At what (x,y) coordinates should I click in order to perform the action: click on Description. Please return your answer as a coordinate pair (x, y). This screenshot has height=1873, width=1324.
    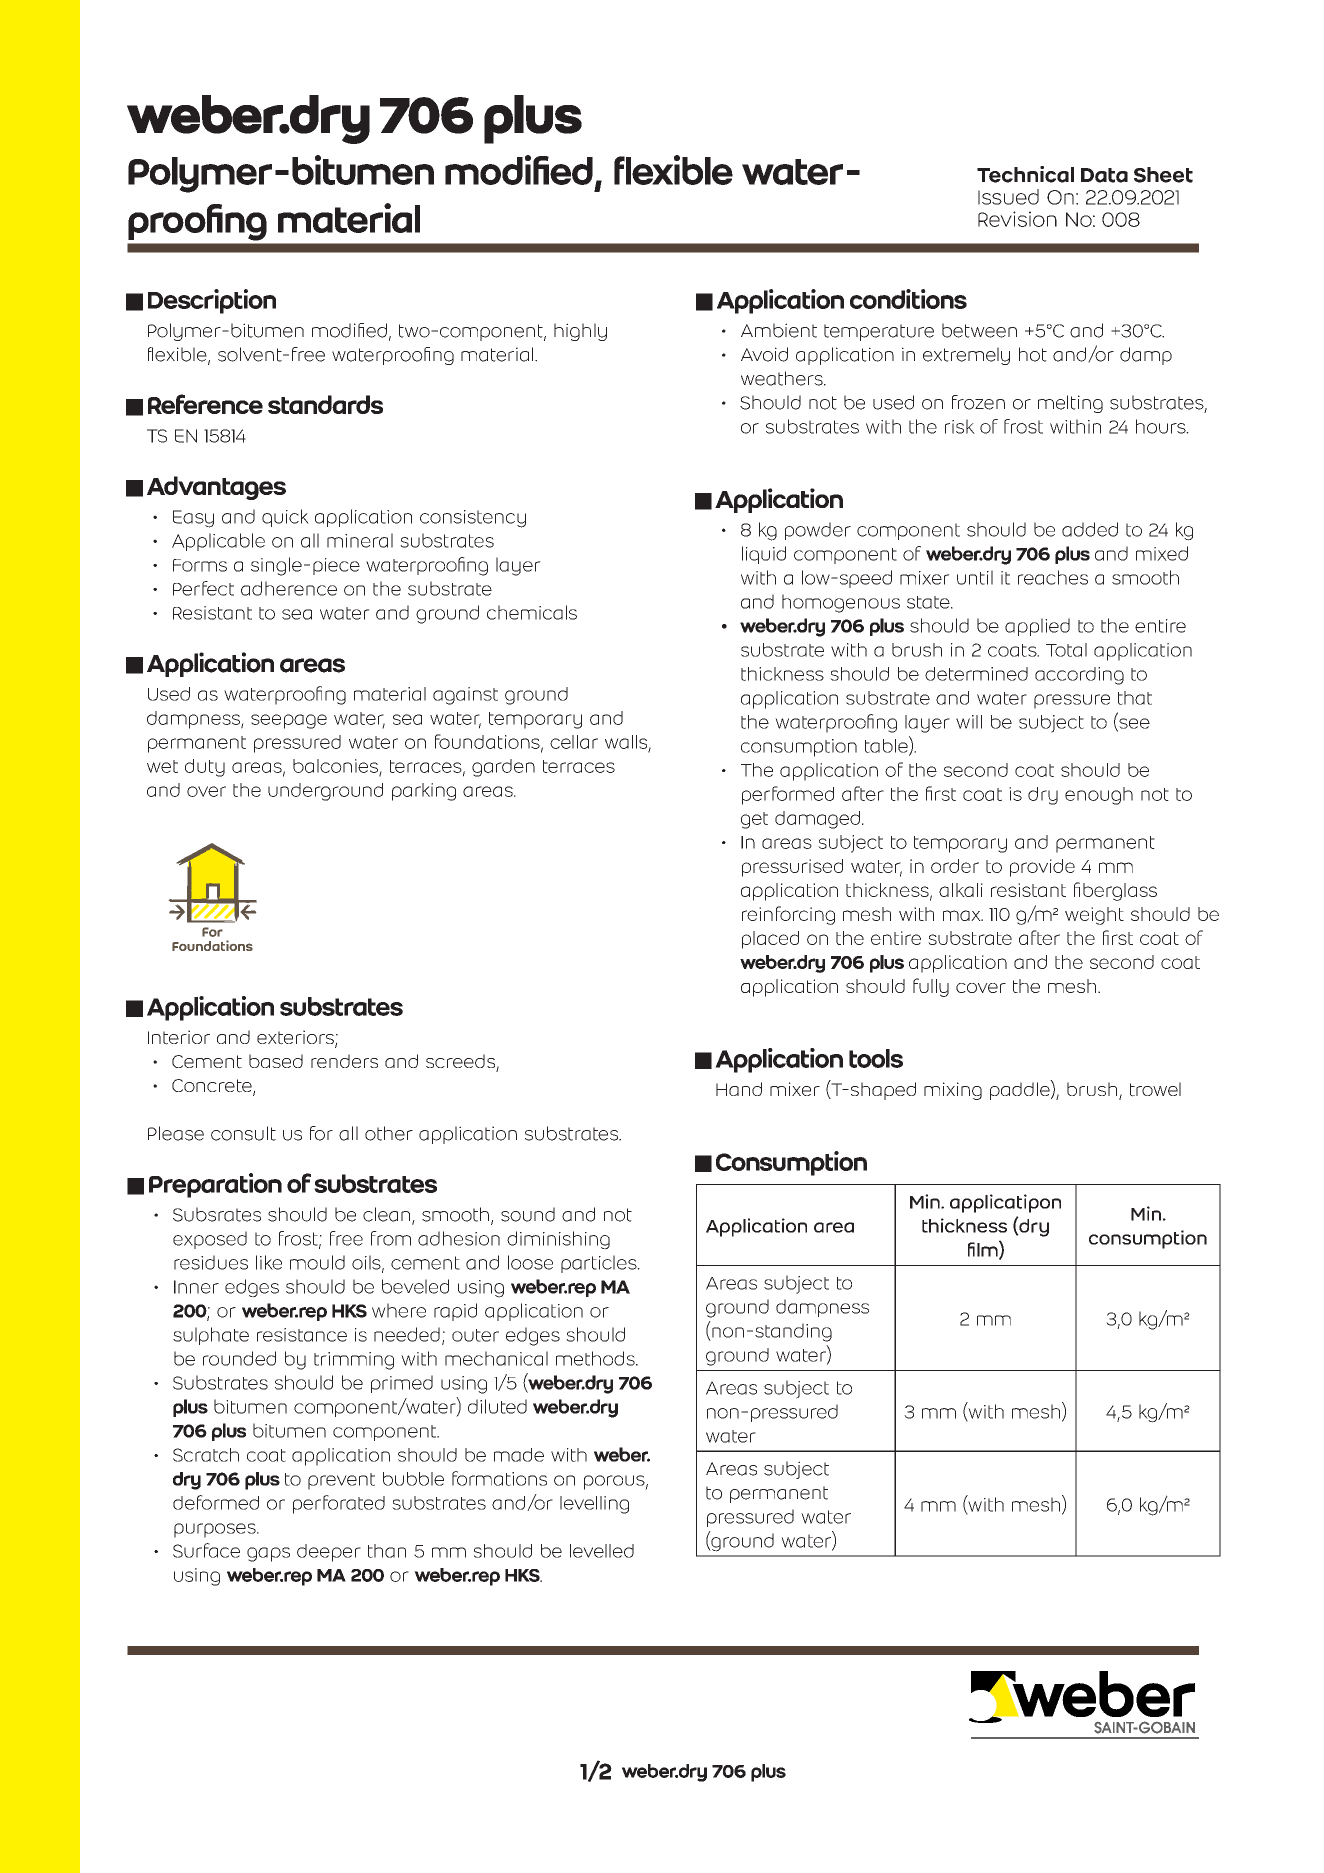
    Looking at the image, I should click on (212, 301).
